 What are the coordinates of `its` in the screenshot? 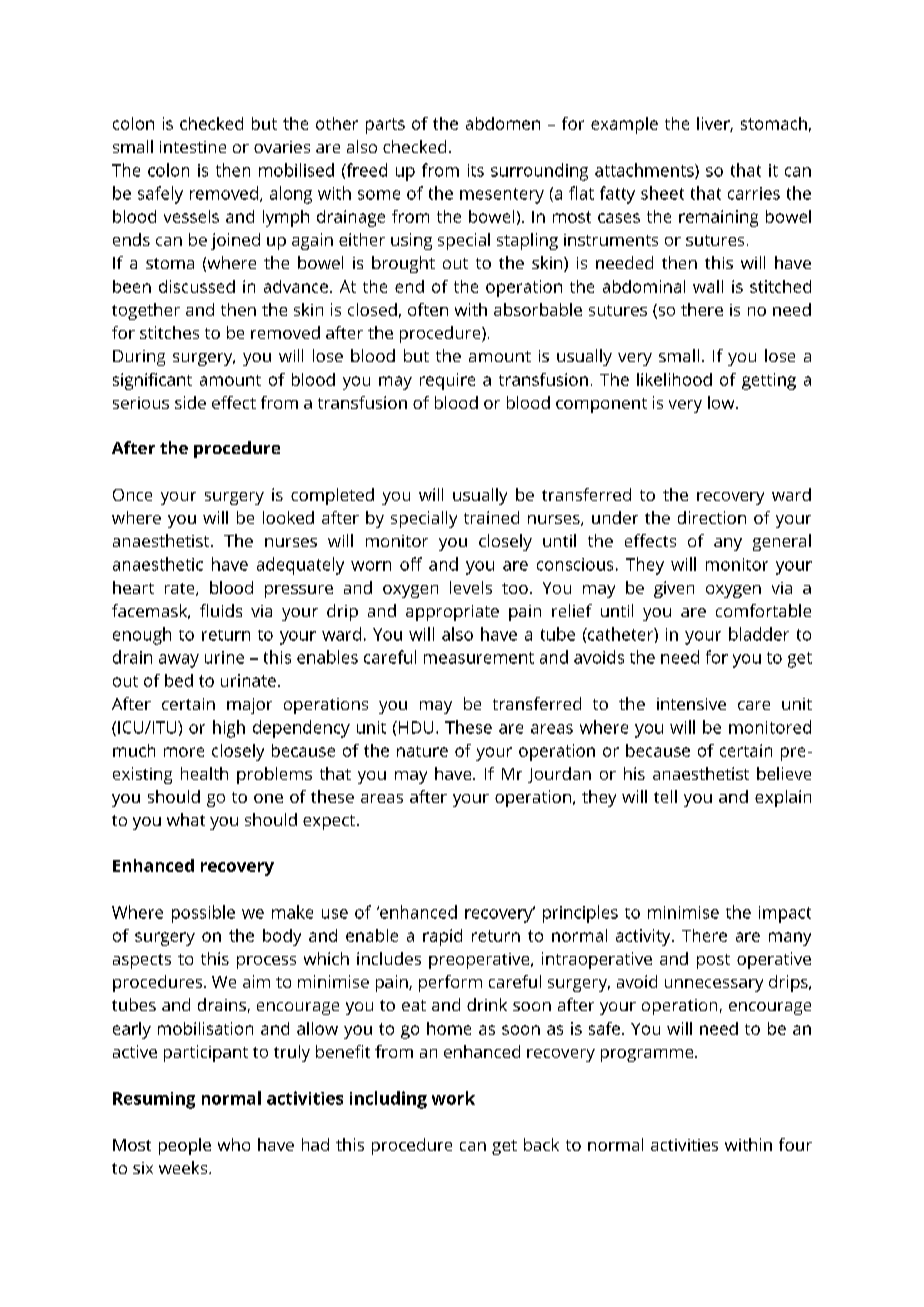 It's located at (476, 170).
